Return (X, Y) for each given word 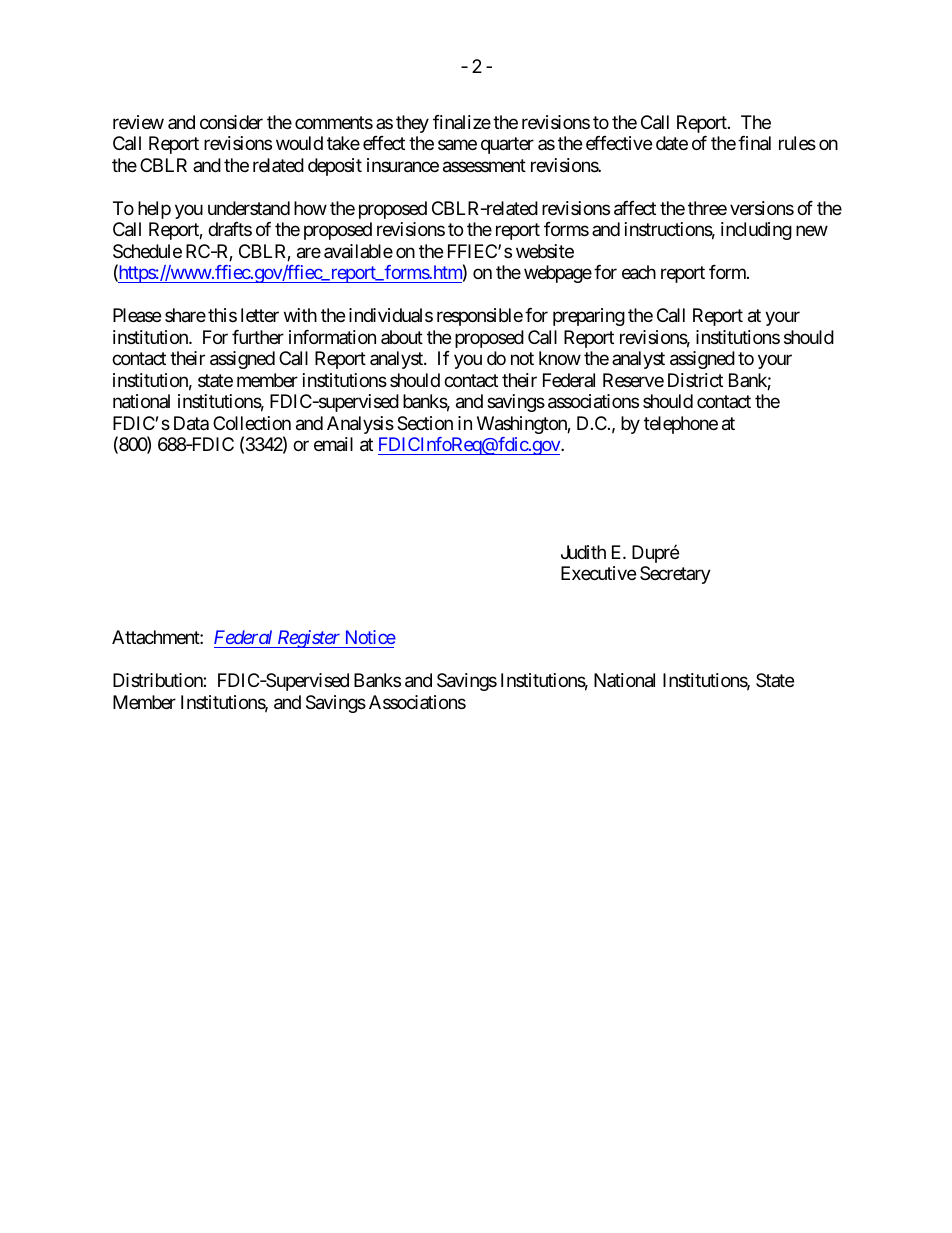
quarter (507, 146)
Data (191, 423)
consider (231, 122)
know (560, 358)
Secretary (675, 575)
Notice (369, 639)
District (695, 380)
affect (635, 208)
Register (309, 639)
